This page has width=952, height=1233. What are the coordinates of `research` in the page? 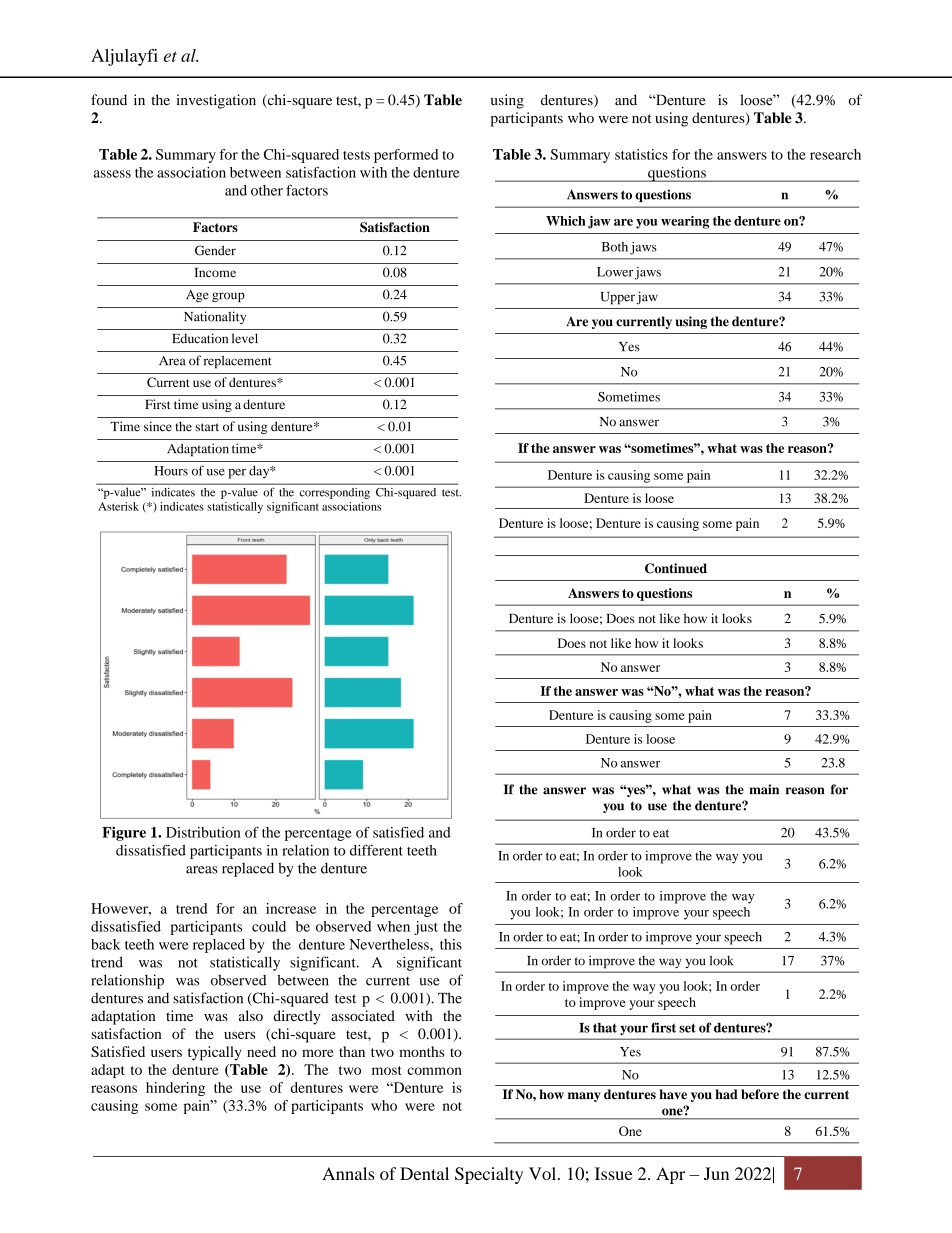 It's located at (835, 154).
